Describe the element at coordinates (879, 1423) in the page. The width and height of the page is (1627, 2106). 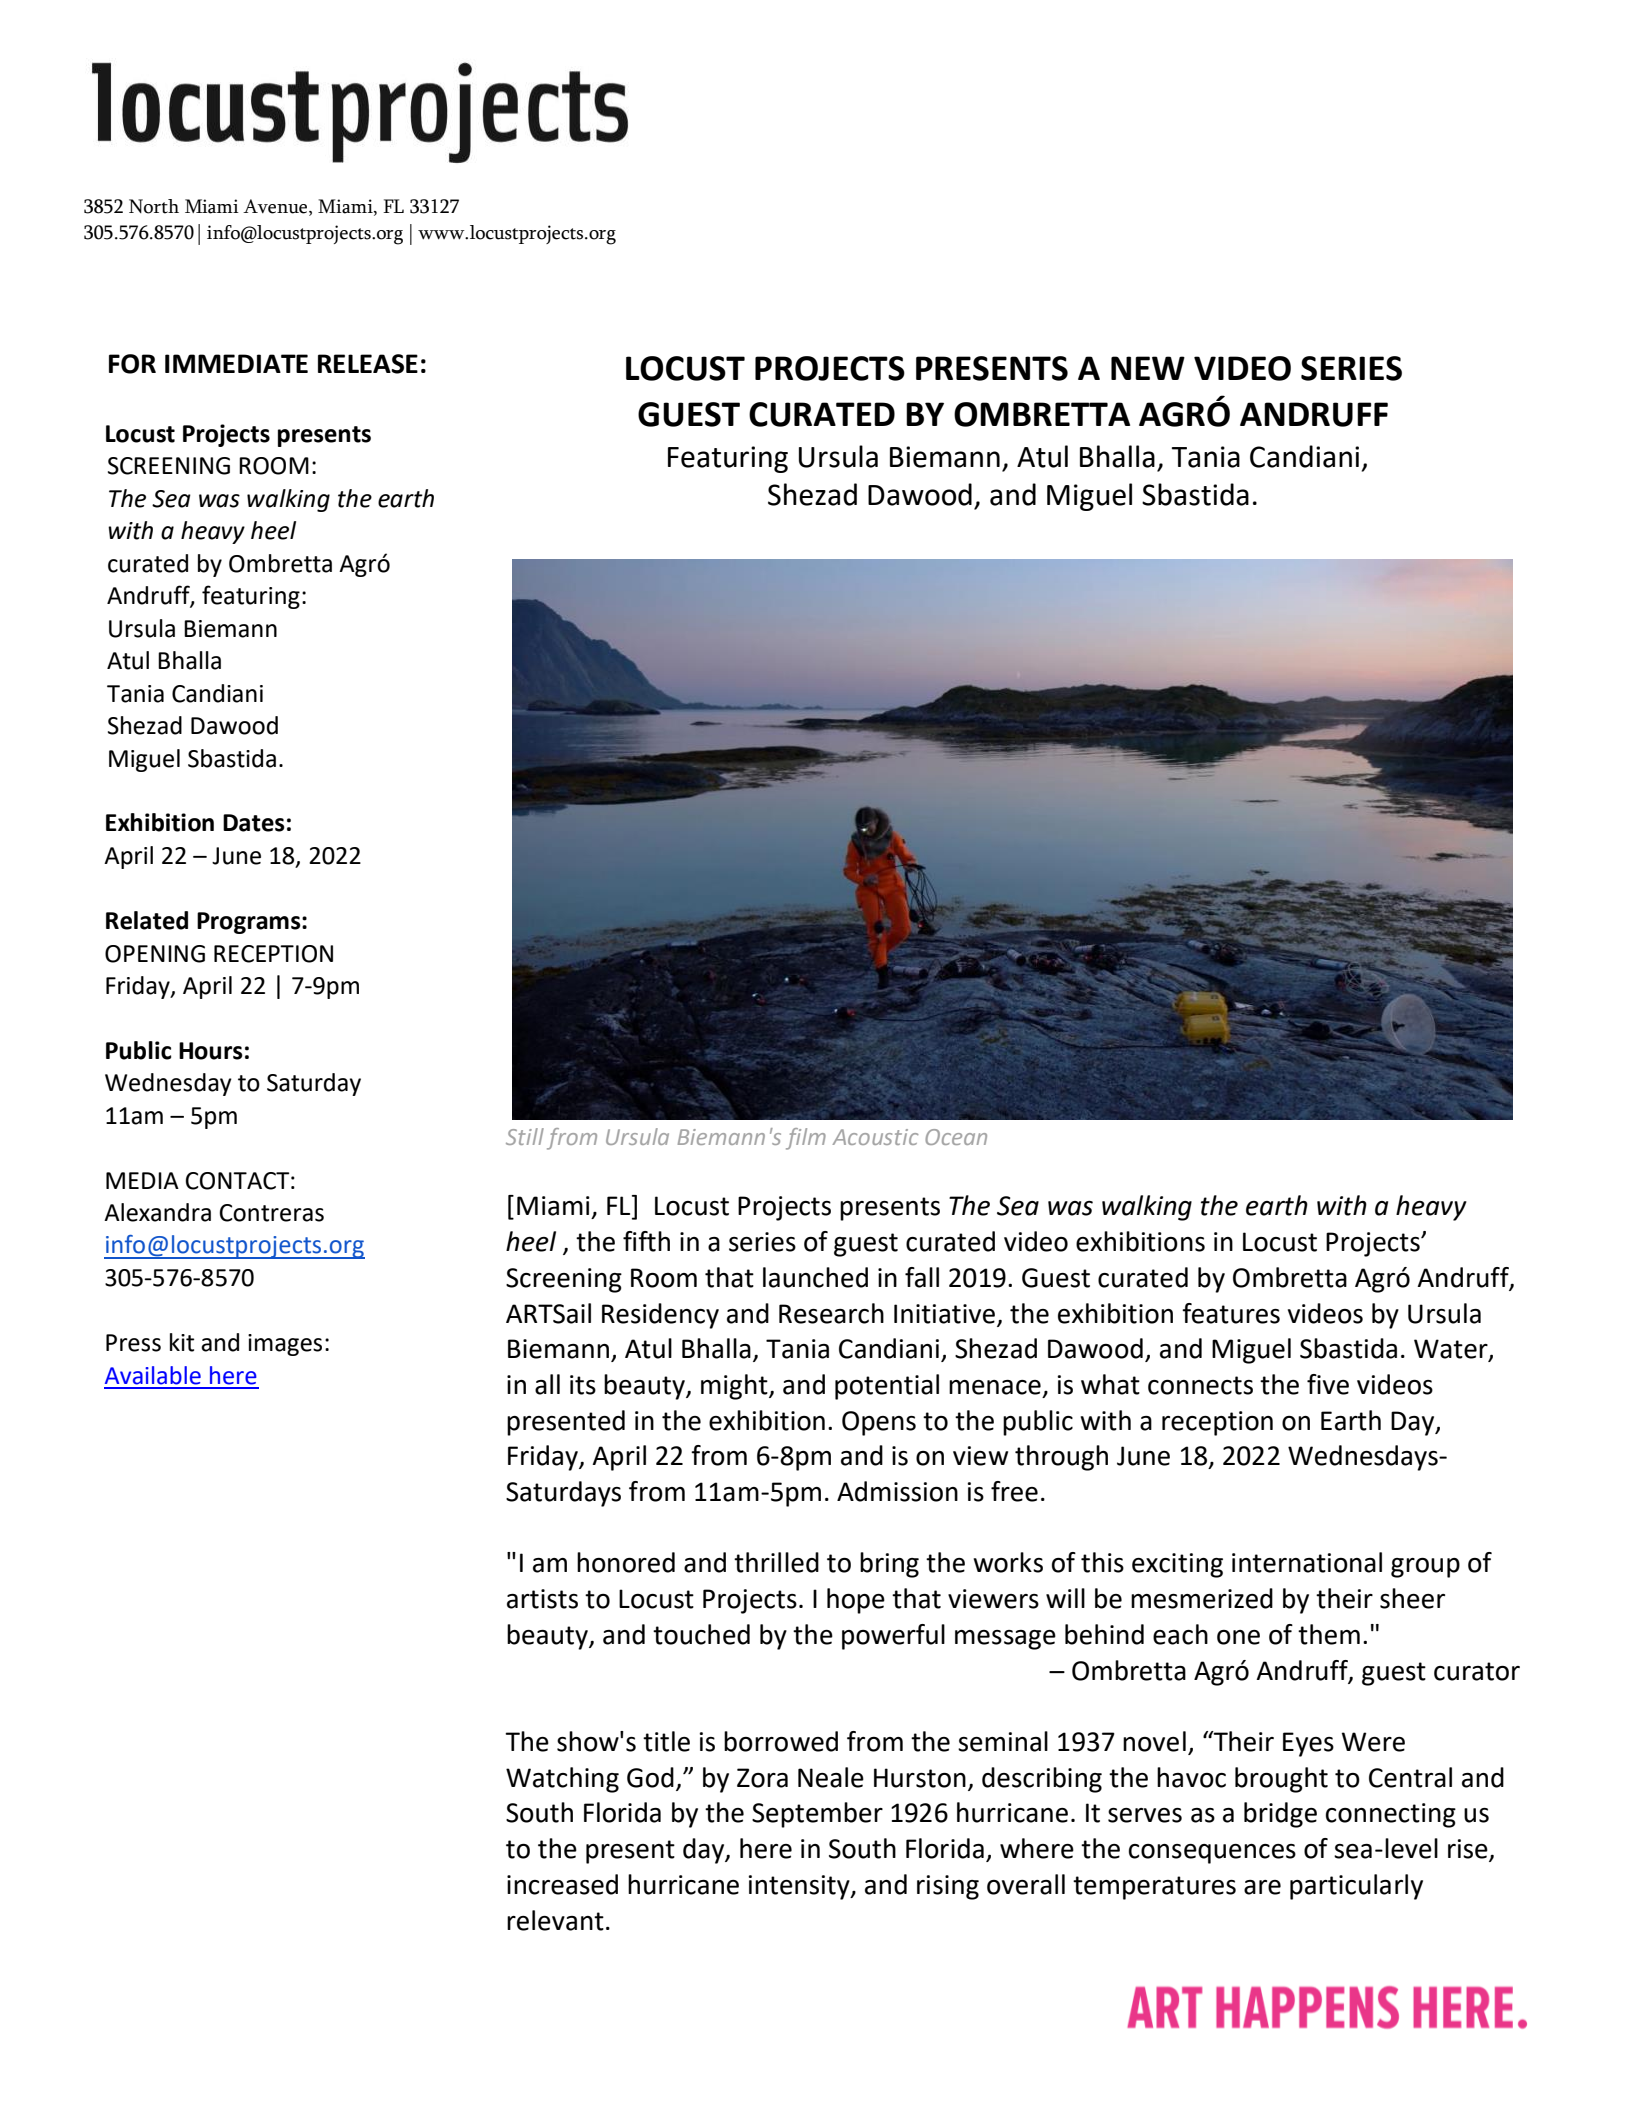
I see `Opens` at that location.
